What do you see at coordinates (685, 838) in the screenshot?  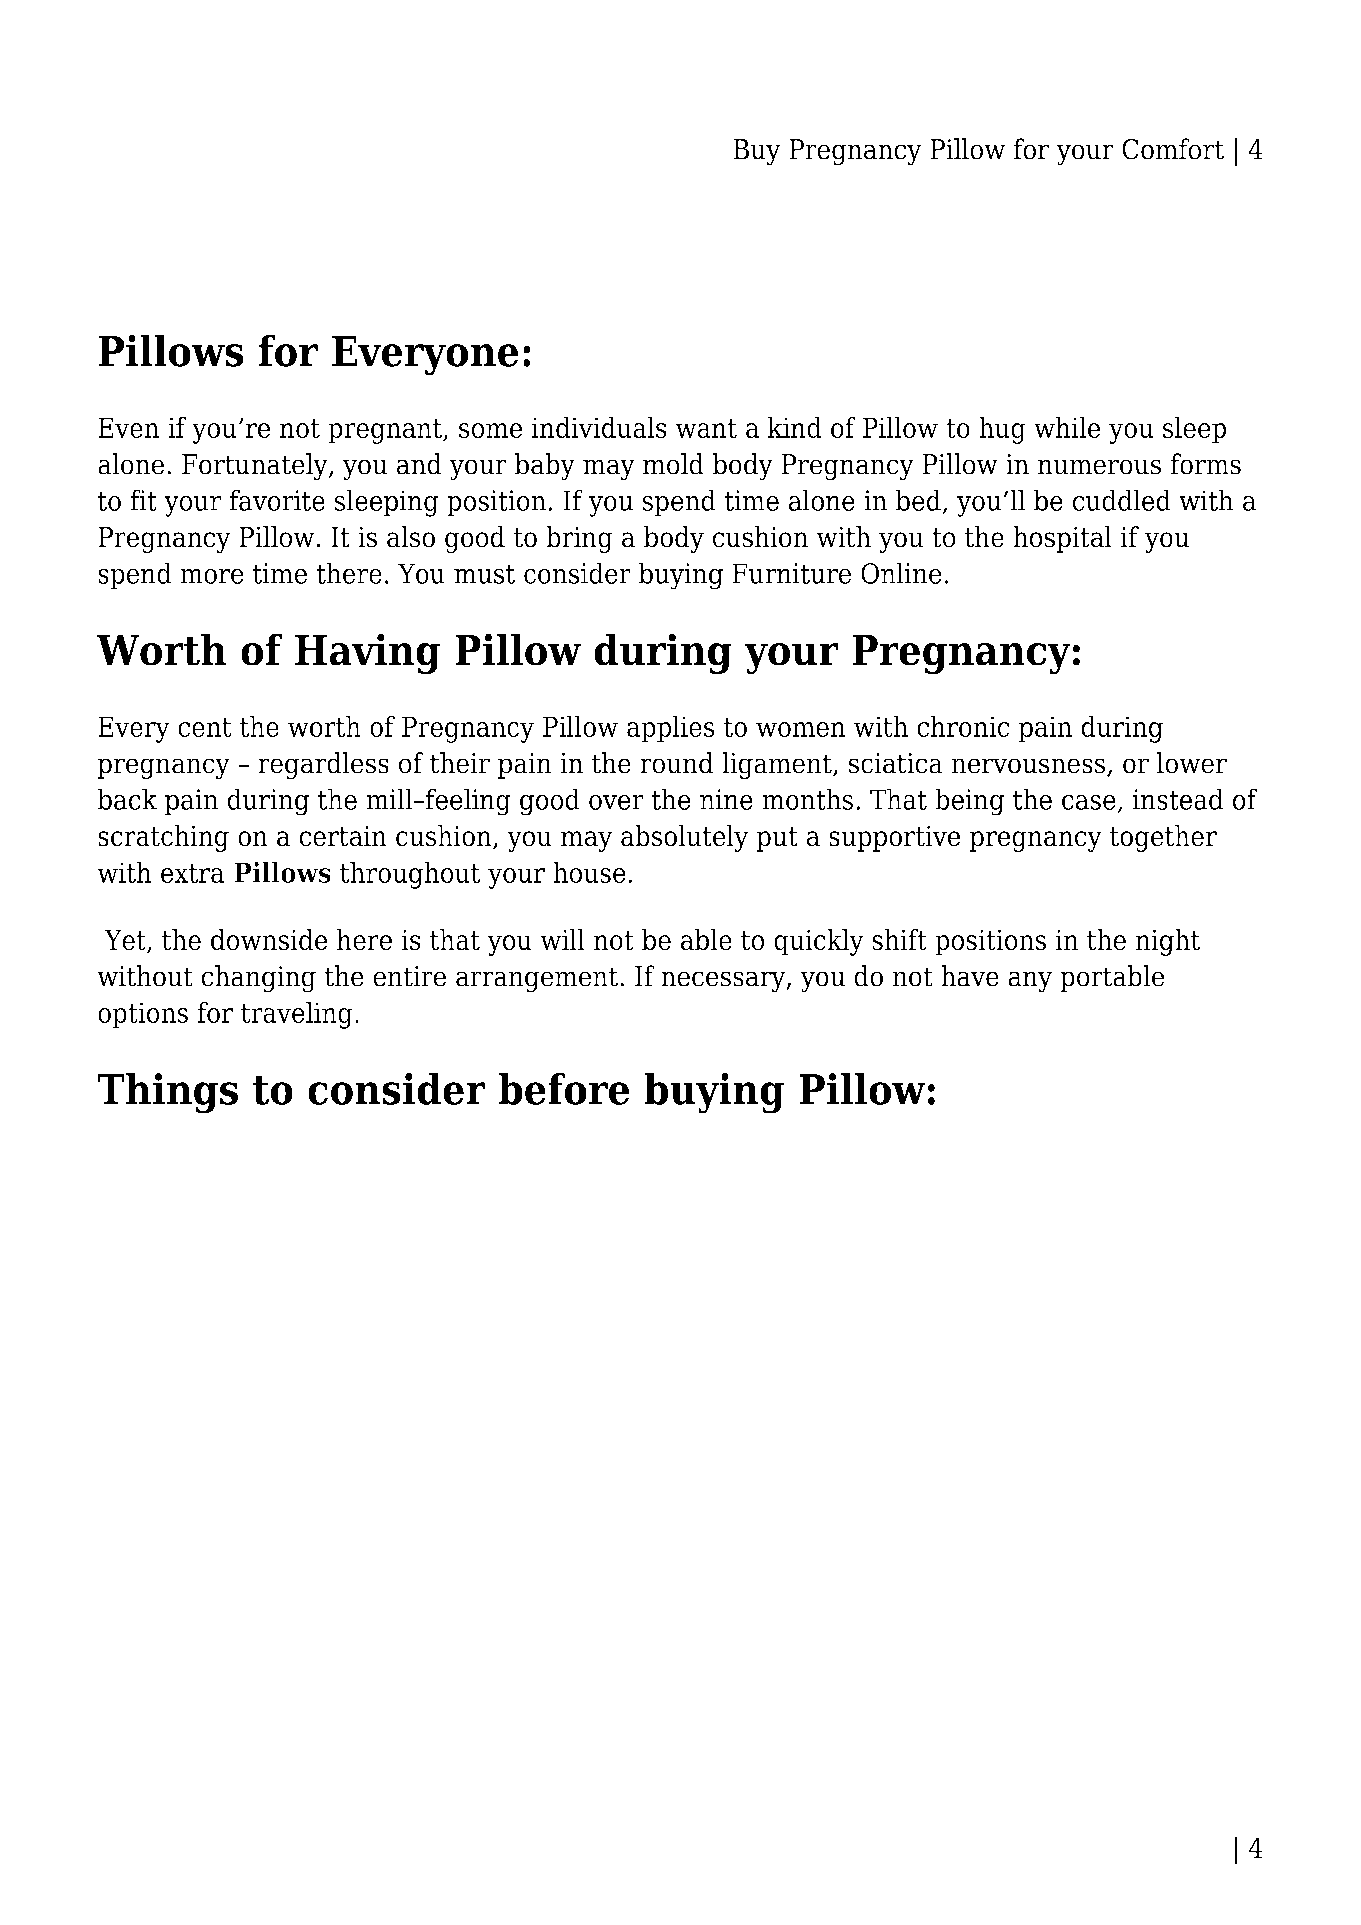 I see `absolutely` at bounding box center [685, 838].
